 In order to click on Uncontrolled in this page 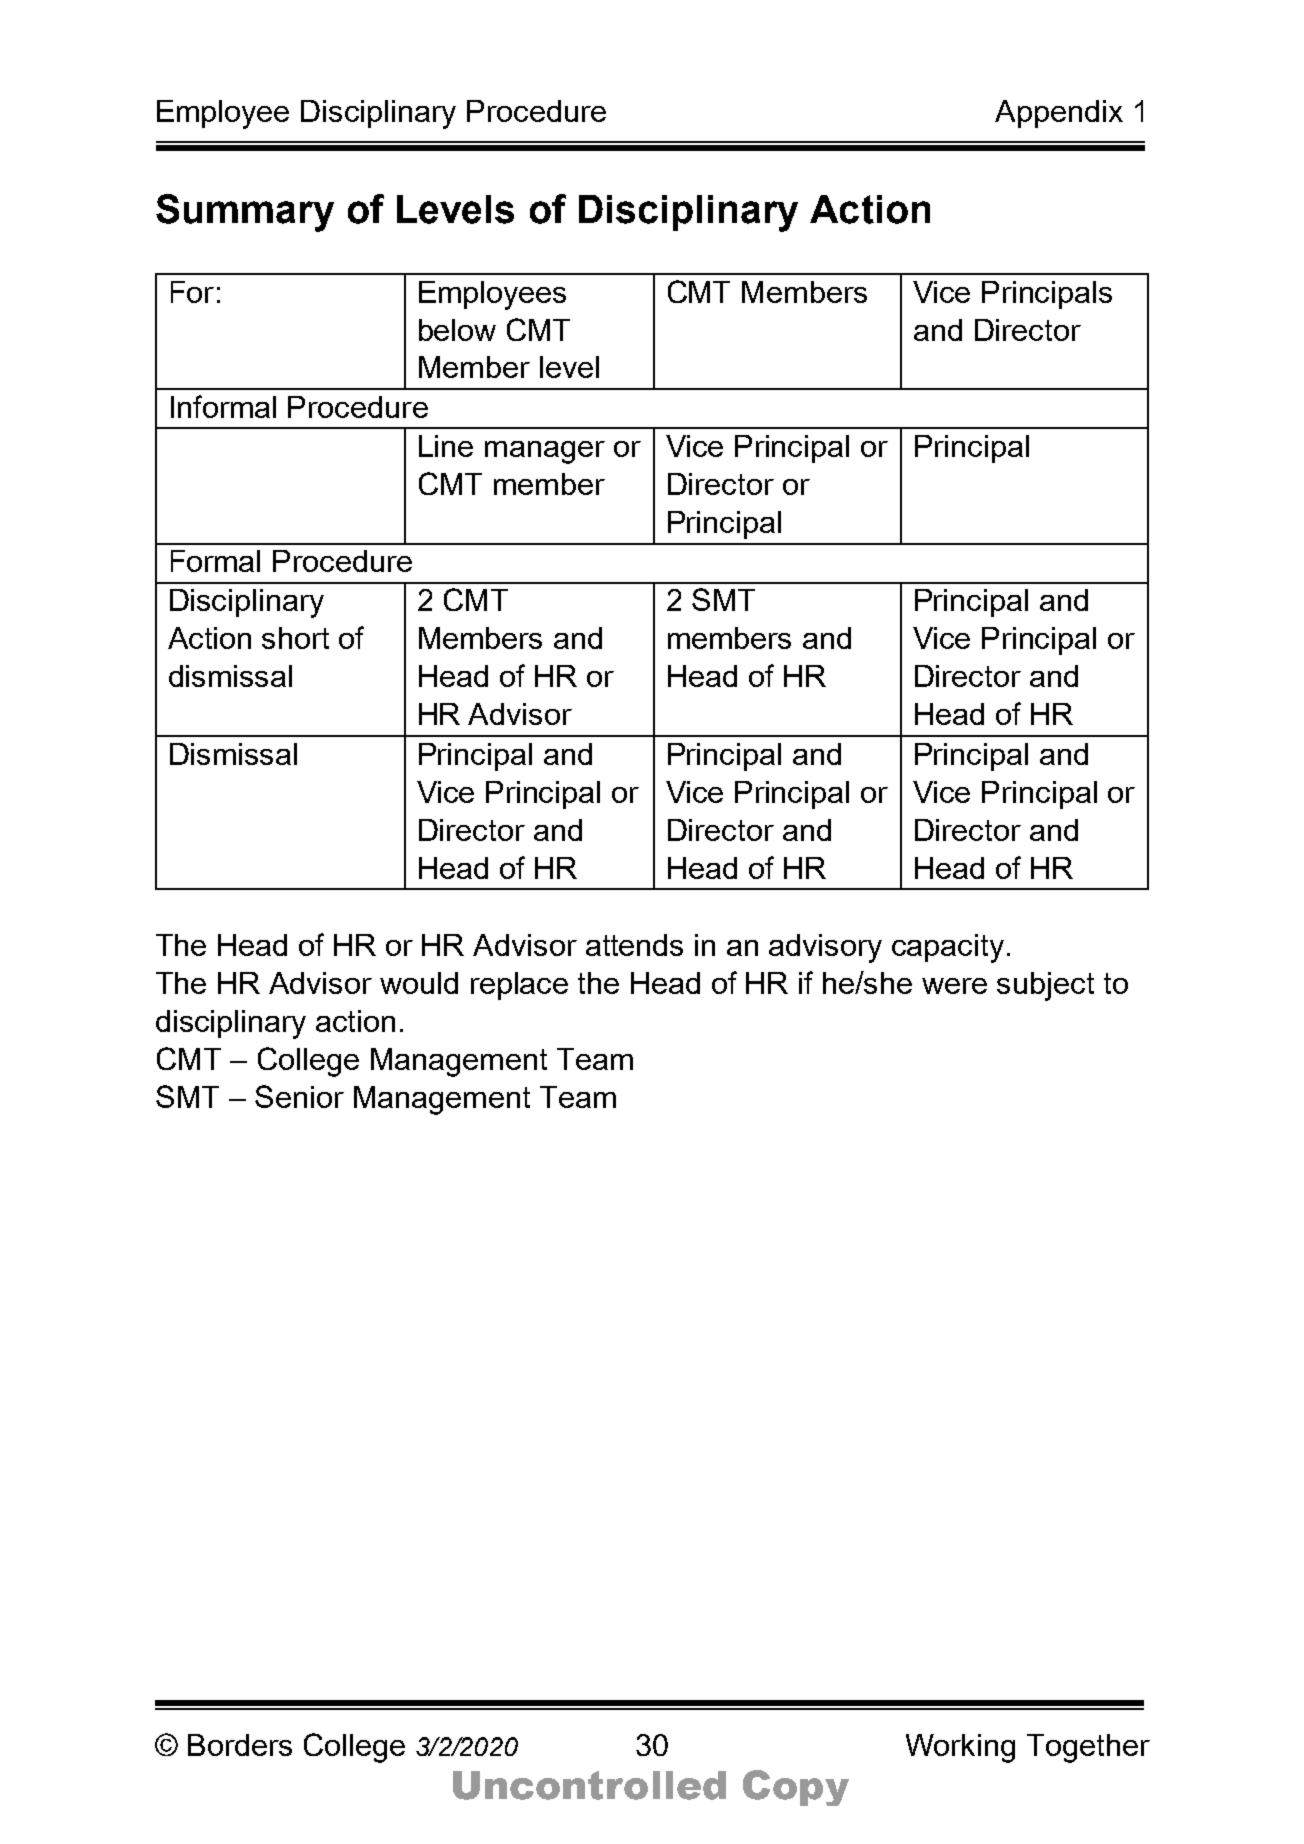, I will do `click(589, 1785)`.
